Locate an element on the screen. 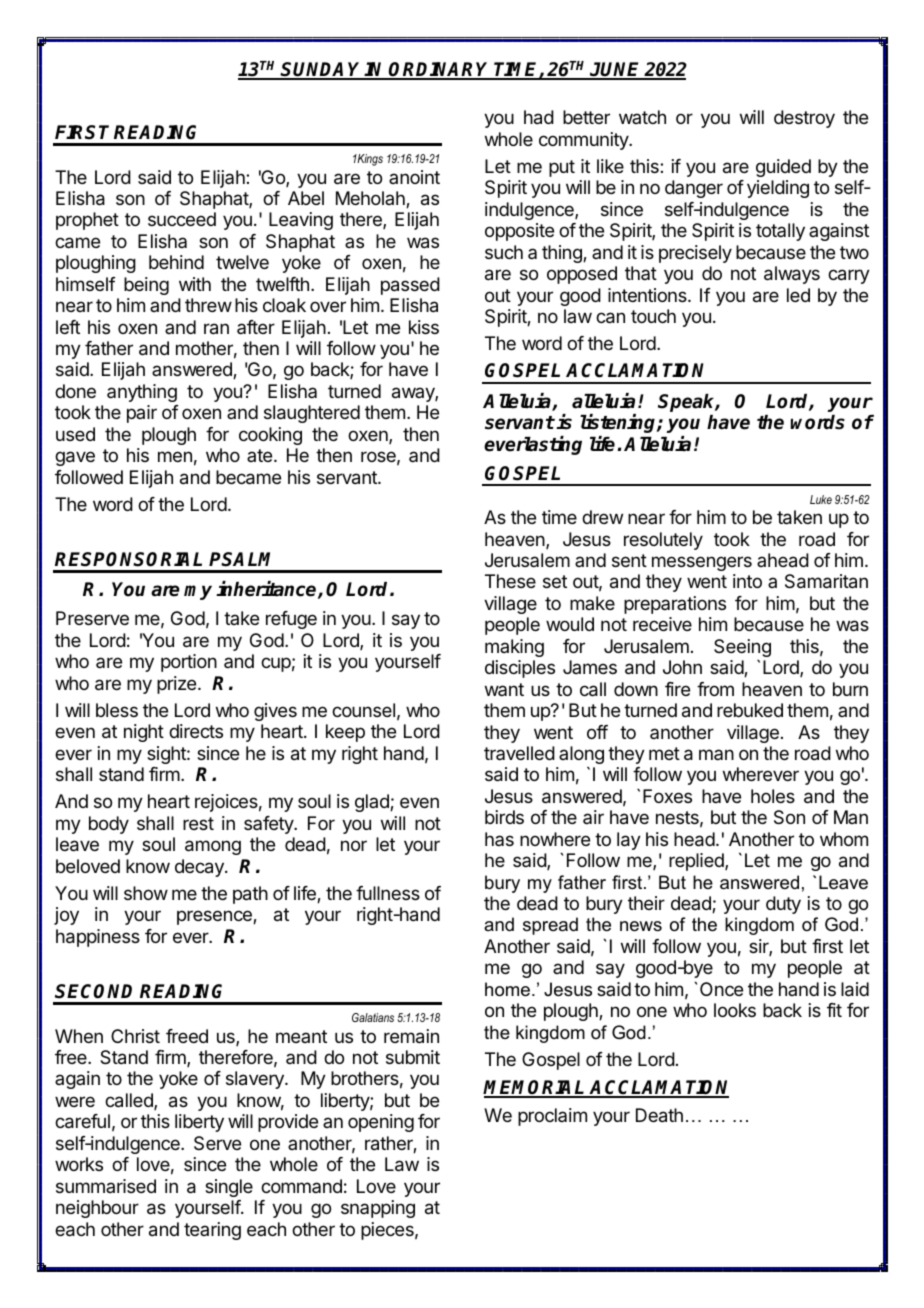 Image resolution: width=924 pixels, height=1308 pixels. summarised is located at coordinates (106, 1186).
